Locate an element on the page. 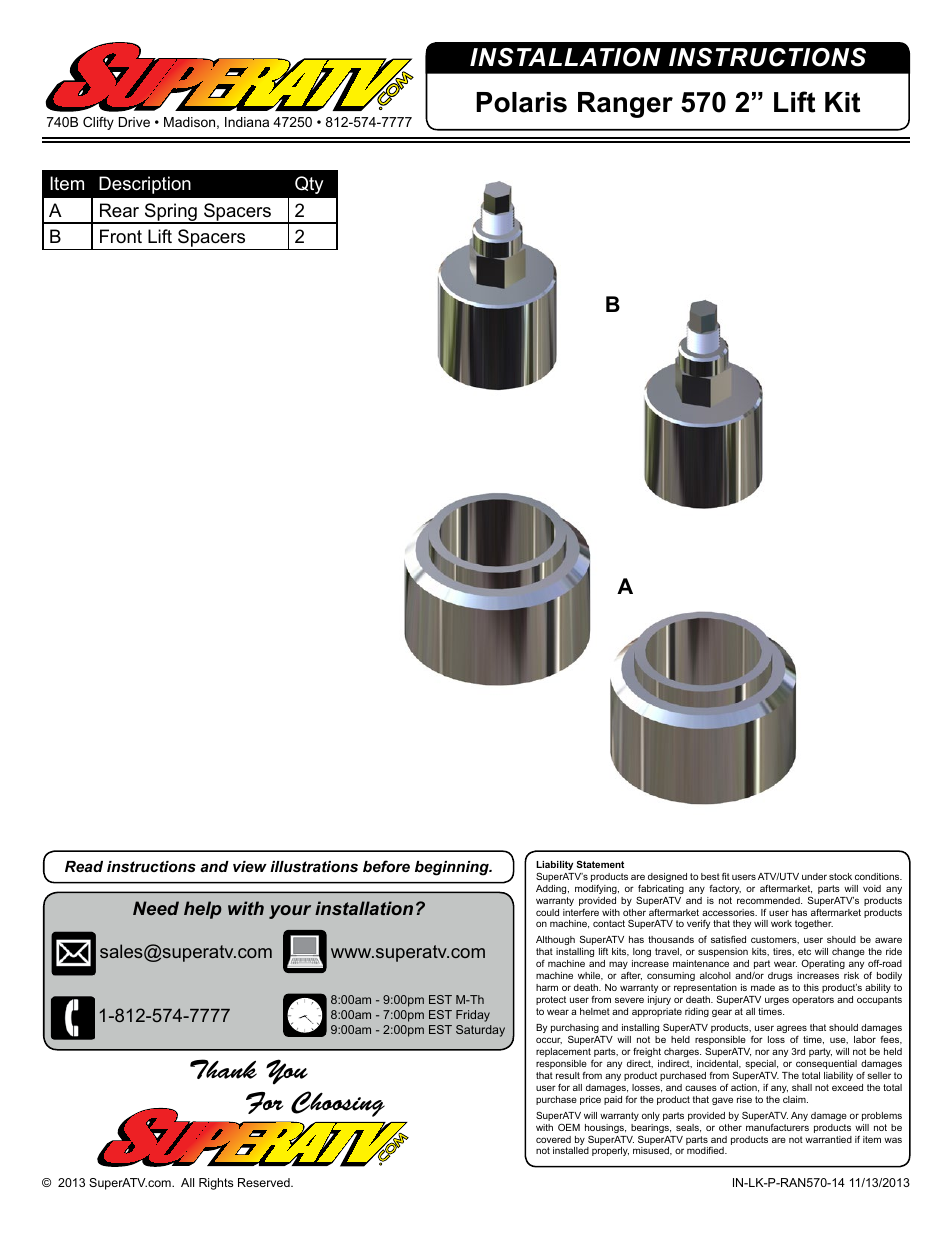 This image has height=1233, width=952. view is located at coordinates (250, 866).
